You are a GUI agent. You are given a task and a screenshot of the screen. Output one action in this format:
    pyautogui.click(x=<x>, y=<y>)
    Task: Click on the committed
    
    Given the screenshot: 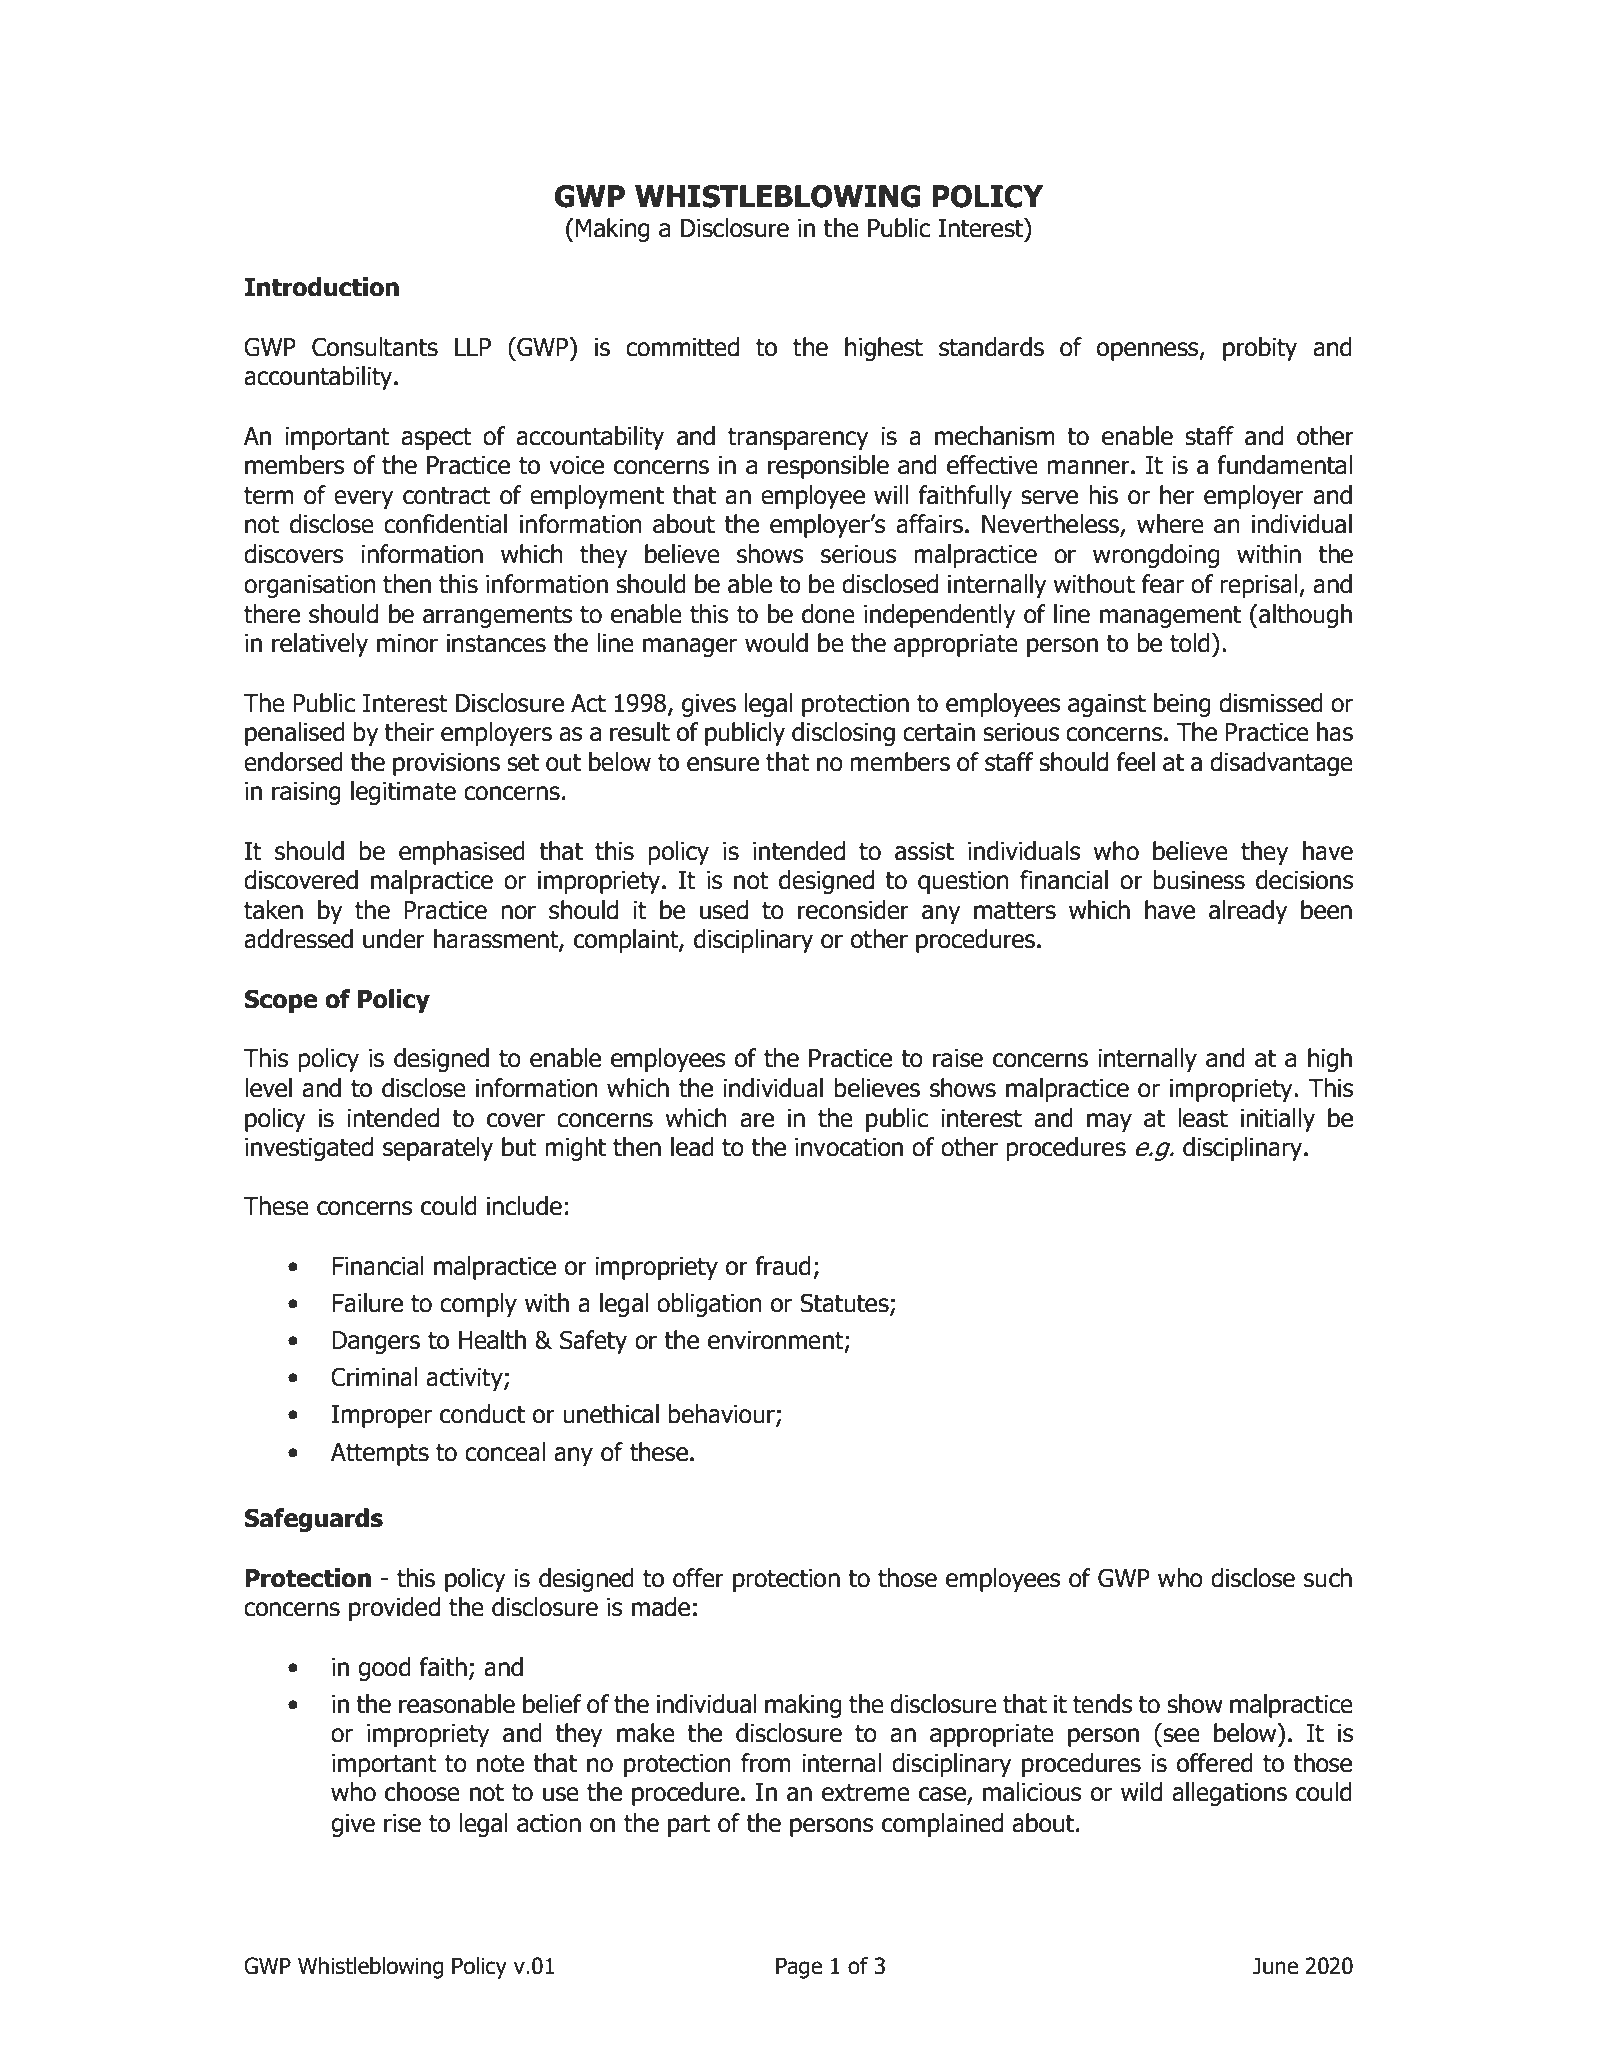 What is the action you would take?
    pyautogui.click(x=682, y=347)
